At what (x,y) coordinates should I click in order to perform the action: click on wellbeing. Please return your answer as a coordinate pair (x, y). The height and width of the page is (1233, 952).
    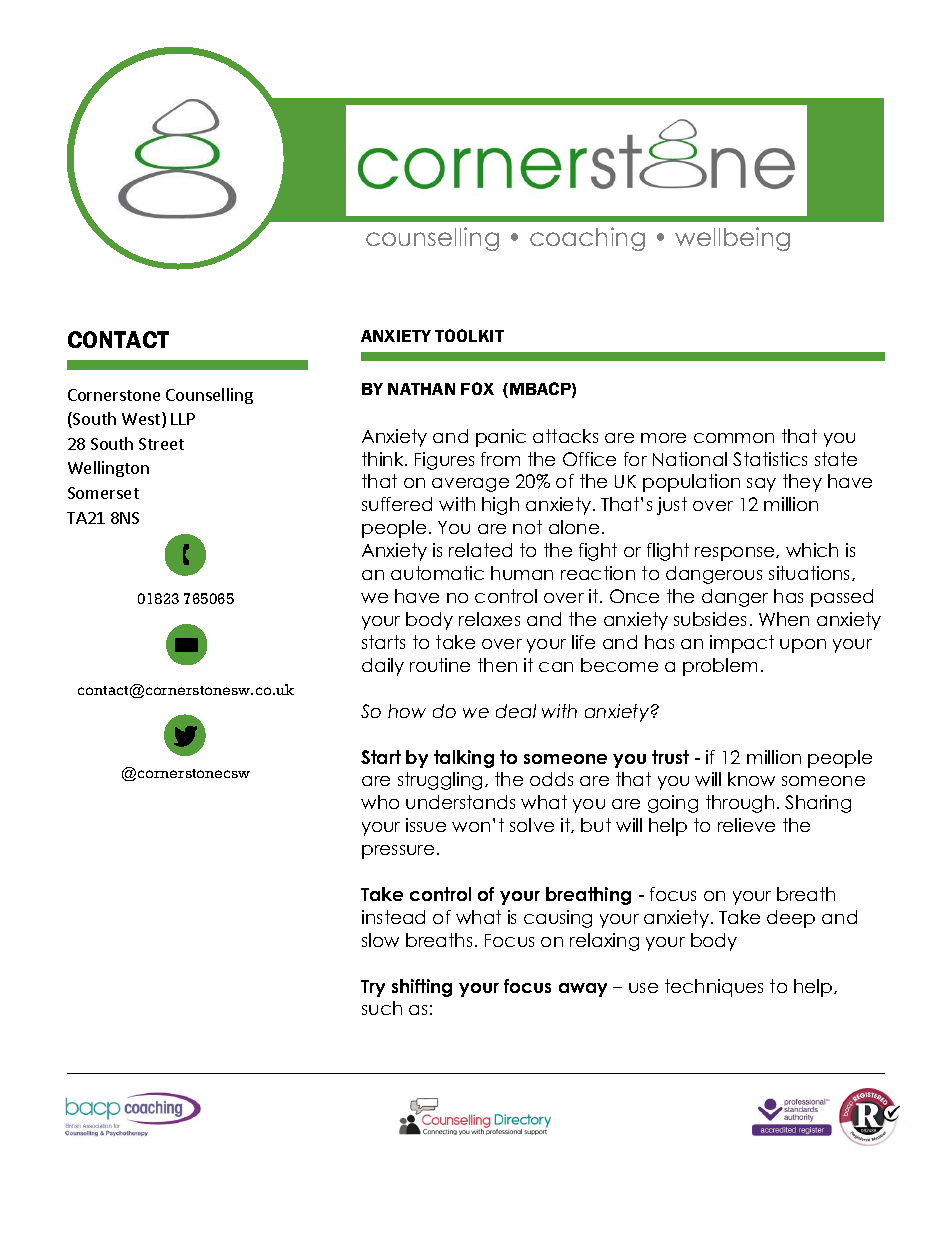
    Looking at the image, I should click on (732, 239).
